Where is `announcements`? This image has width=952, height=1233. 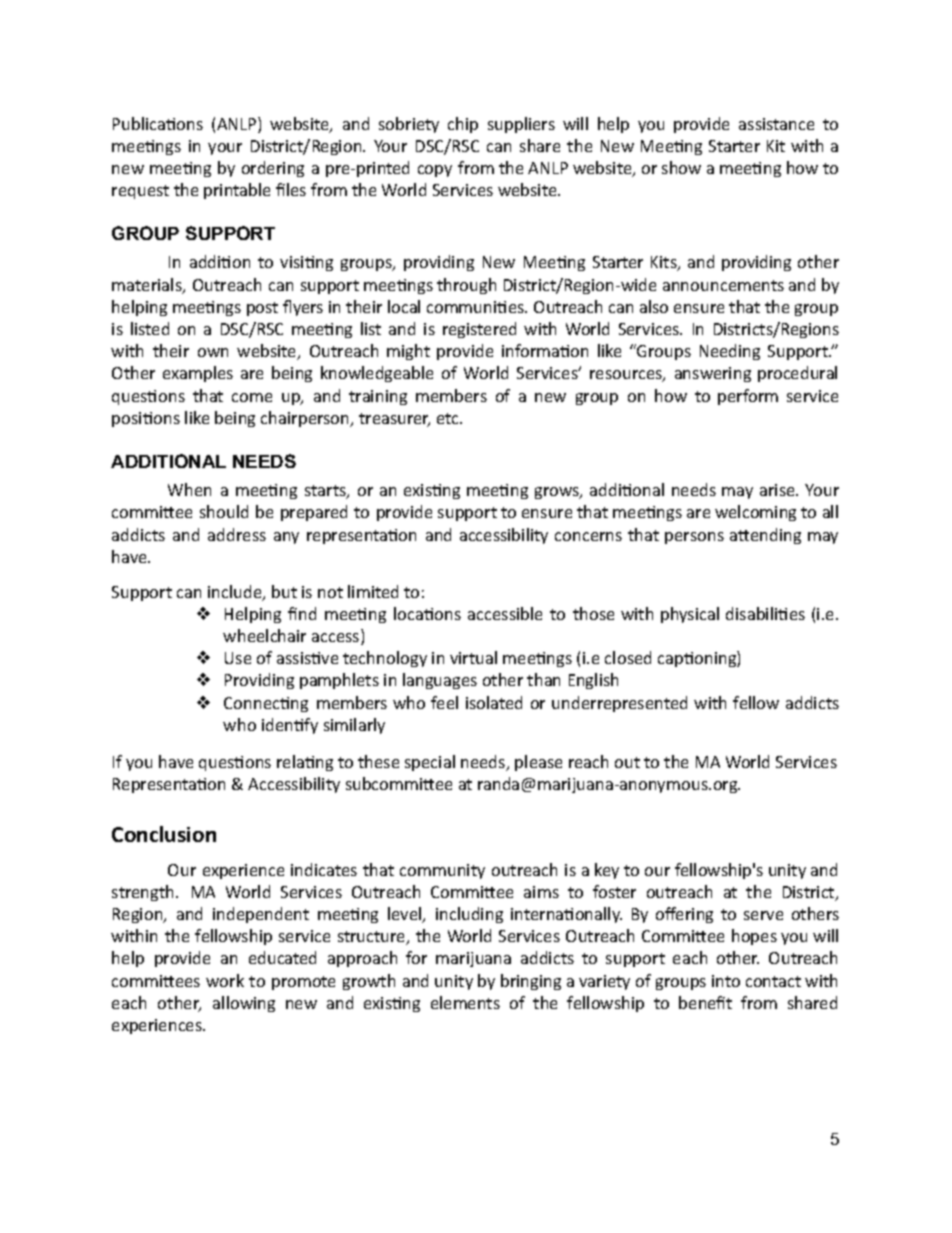 announcements is located at coordinates (723, 285).
